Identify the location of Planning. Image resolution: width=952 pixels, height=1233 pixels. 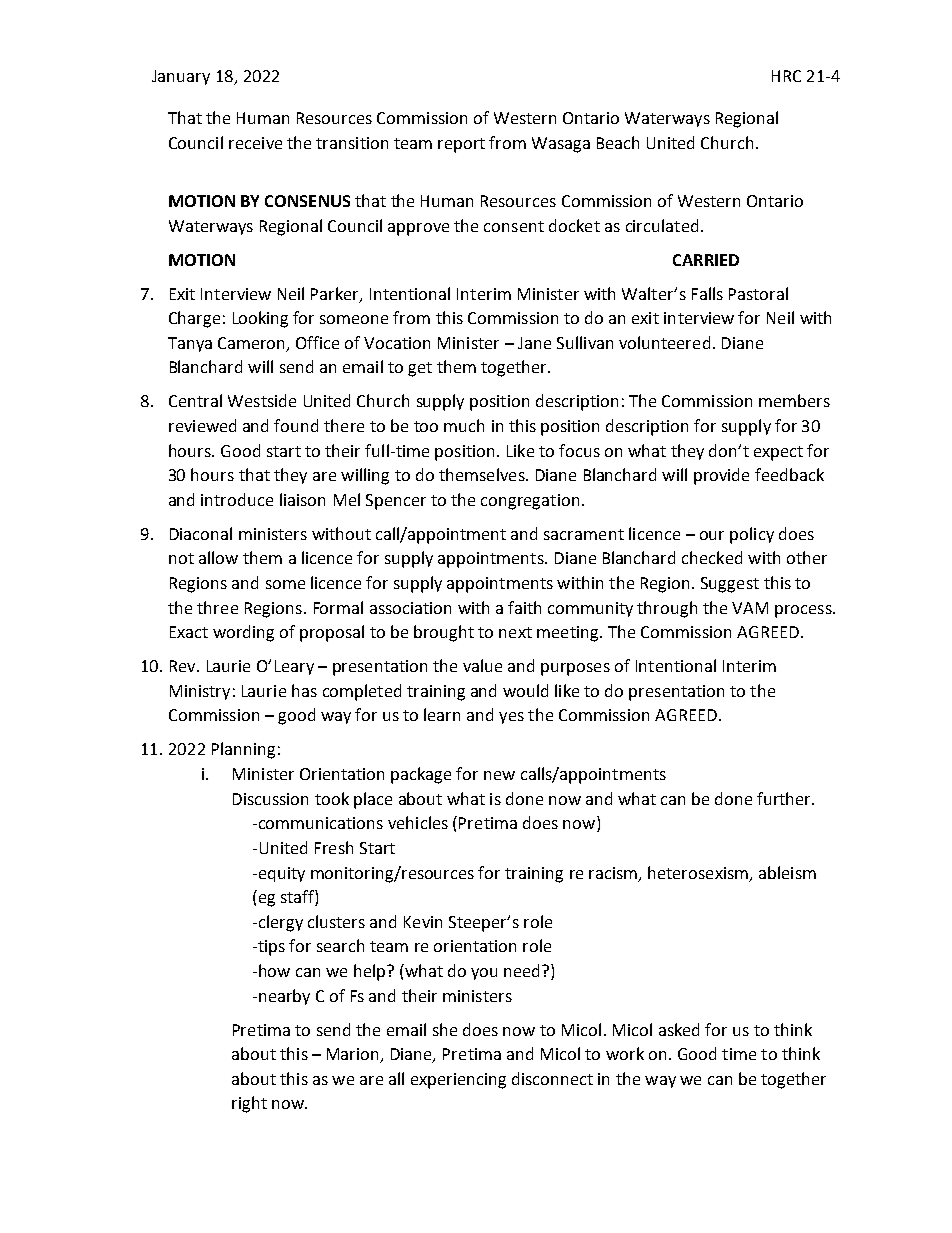
(243, 750).
